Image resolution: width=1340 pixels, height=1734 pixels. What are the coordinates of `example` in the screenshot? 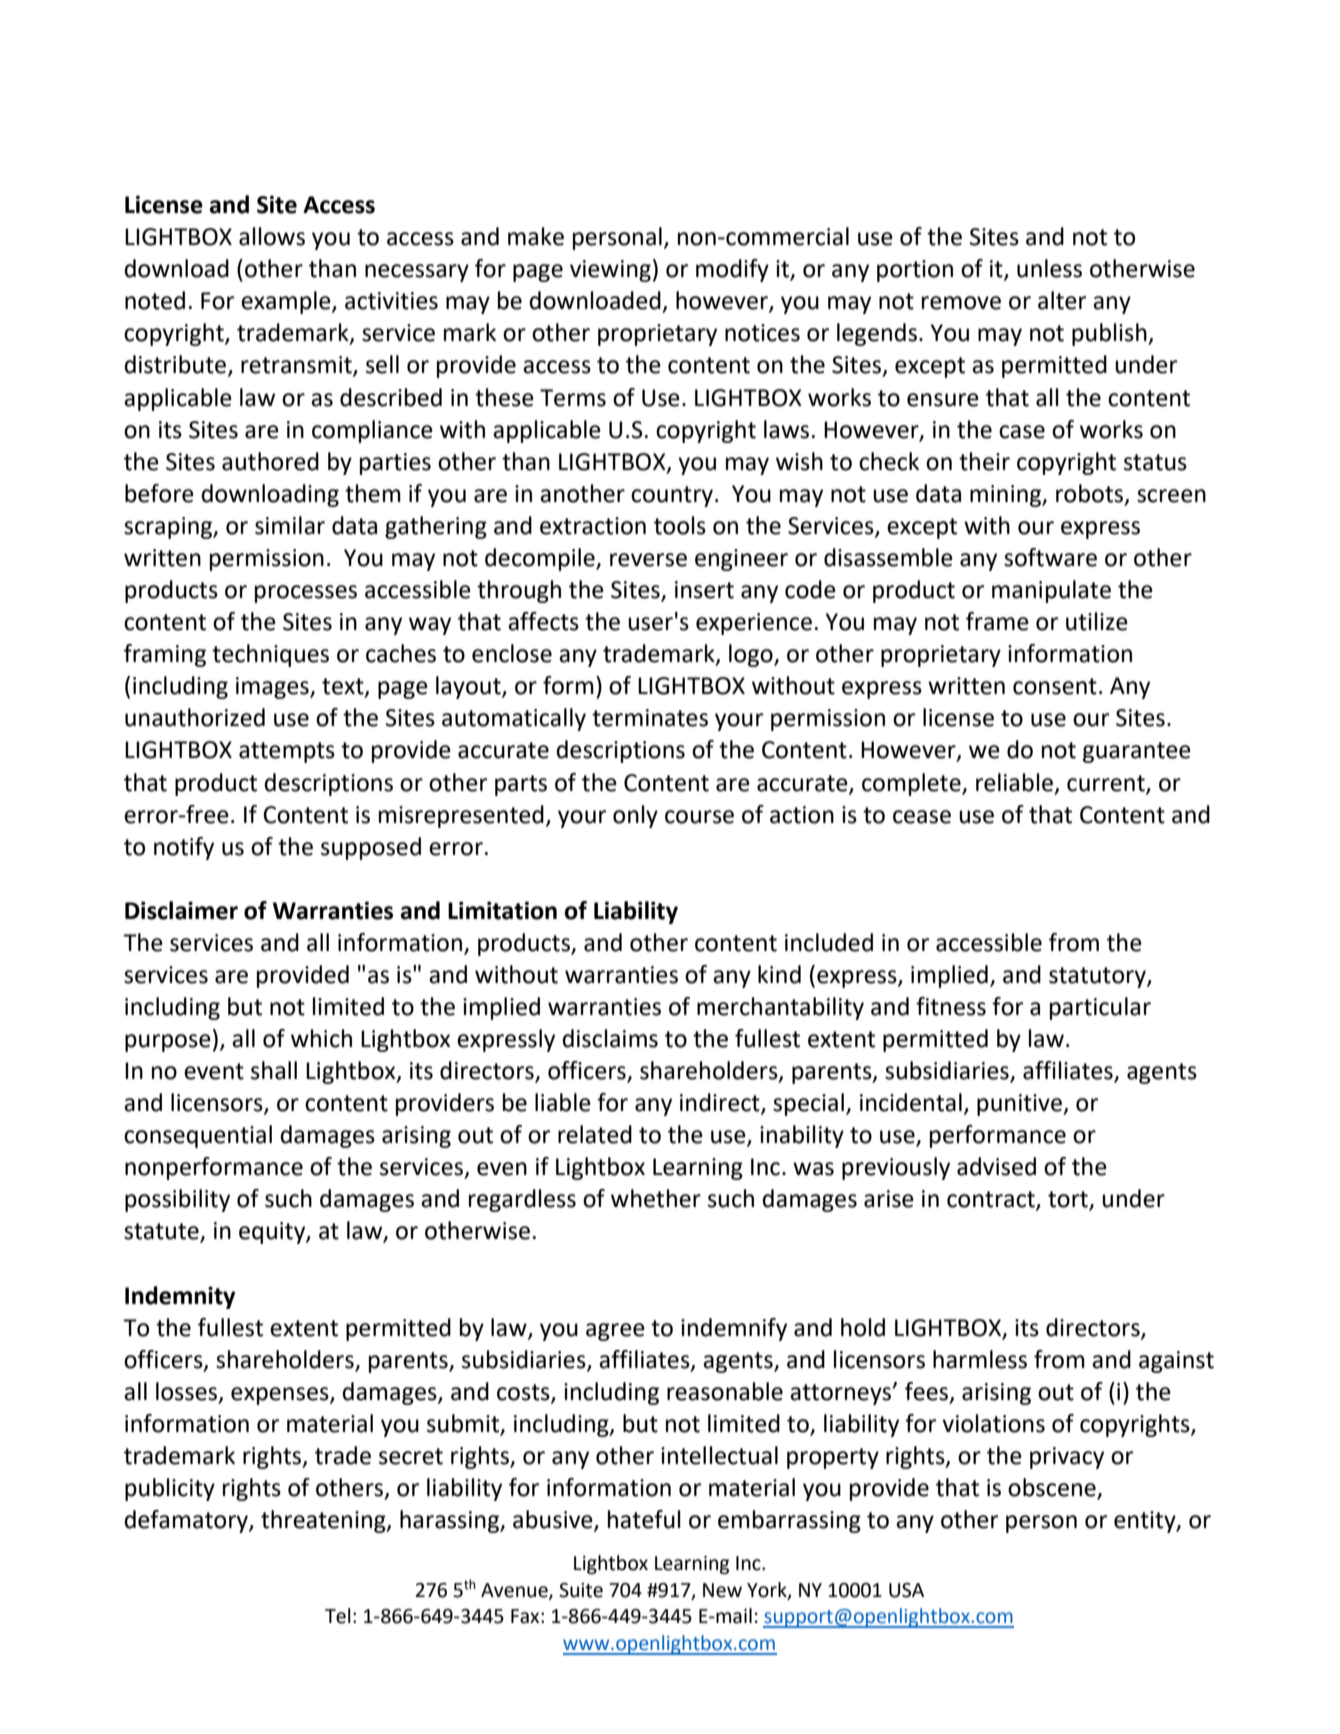 It's located at (287, 302).
